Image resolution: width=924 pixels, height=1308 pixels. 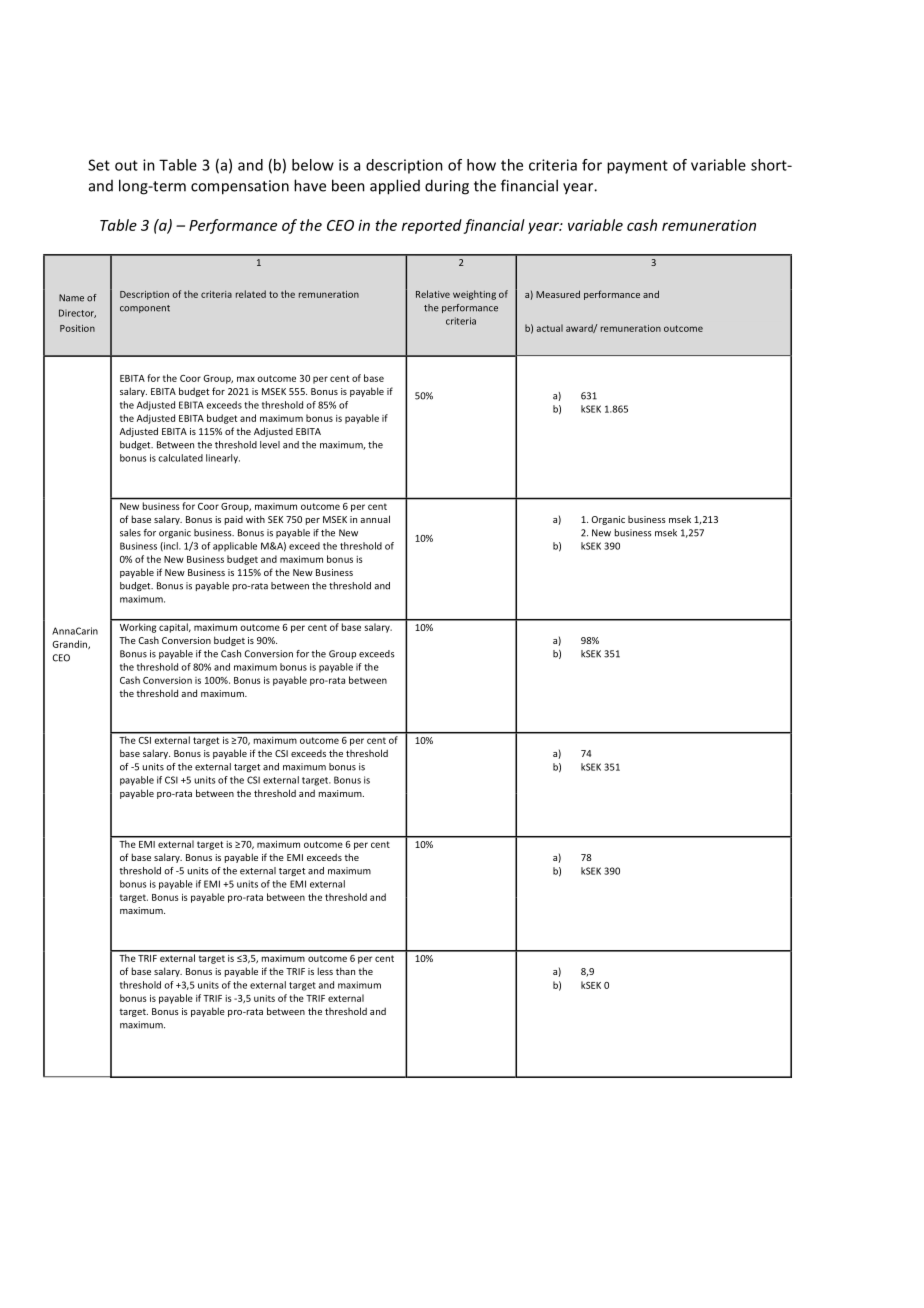 What do you see at coordinates (637, 167) in the screenshot?
I see `payment` at bounding box center [637, 167].
